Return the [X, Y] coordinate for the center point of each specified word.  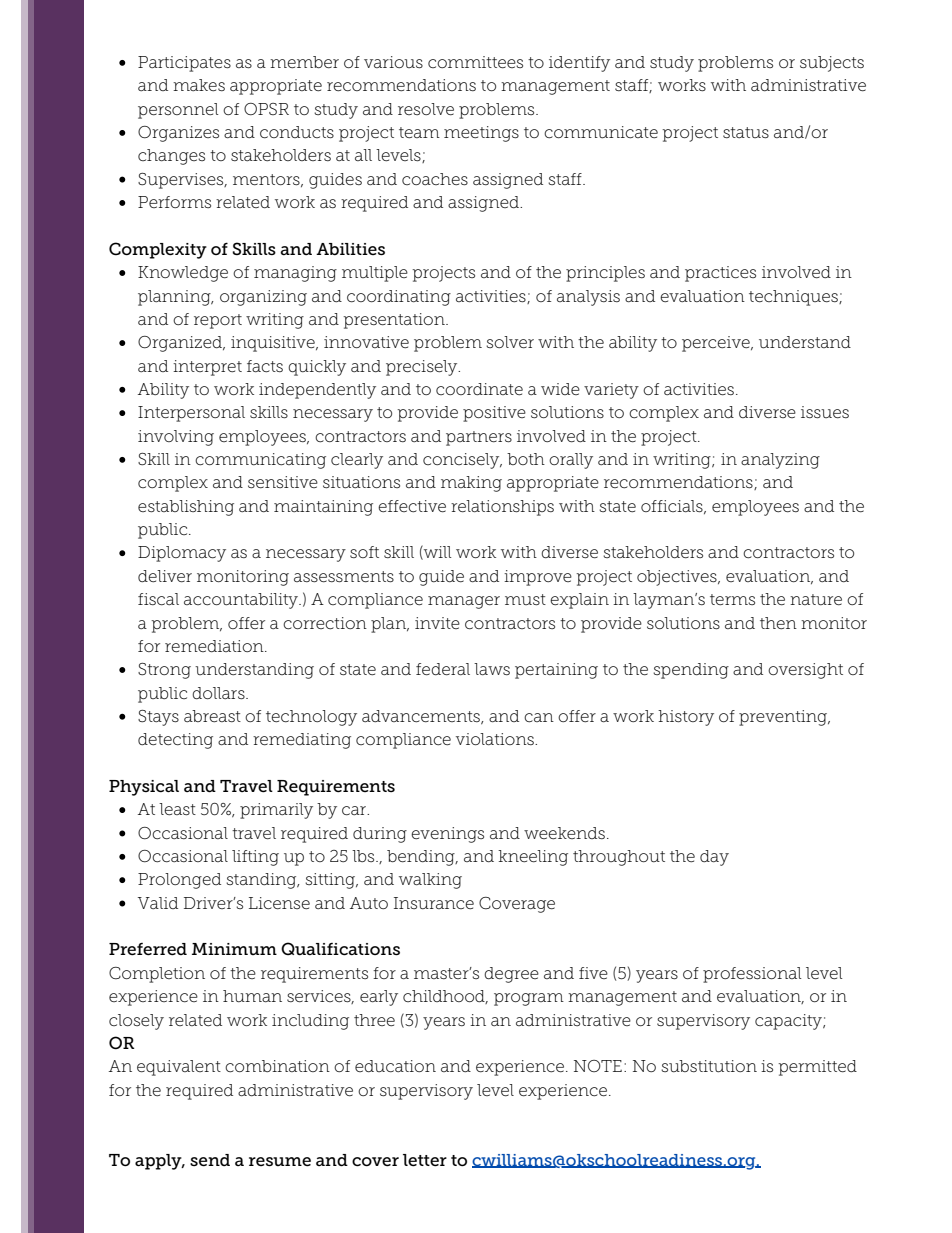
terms [732, 600]
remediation [215, 646]
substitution [709, 1066]
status [746, 133]
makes [199, 85]
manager [464, 602]
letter [425, 1160]
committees [475, 62]
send [210, 1160]
